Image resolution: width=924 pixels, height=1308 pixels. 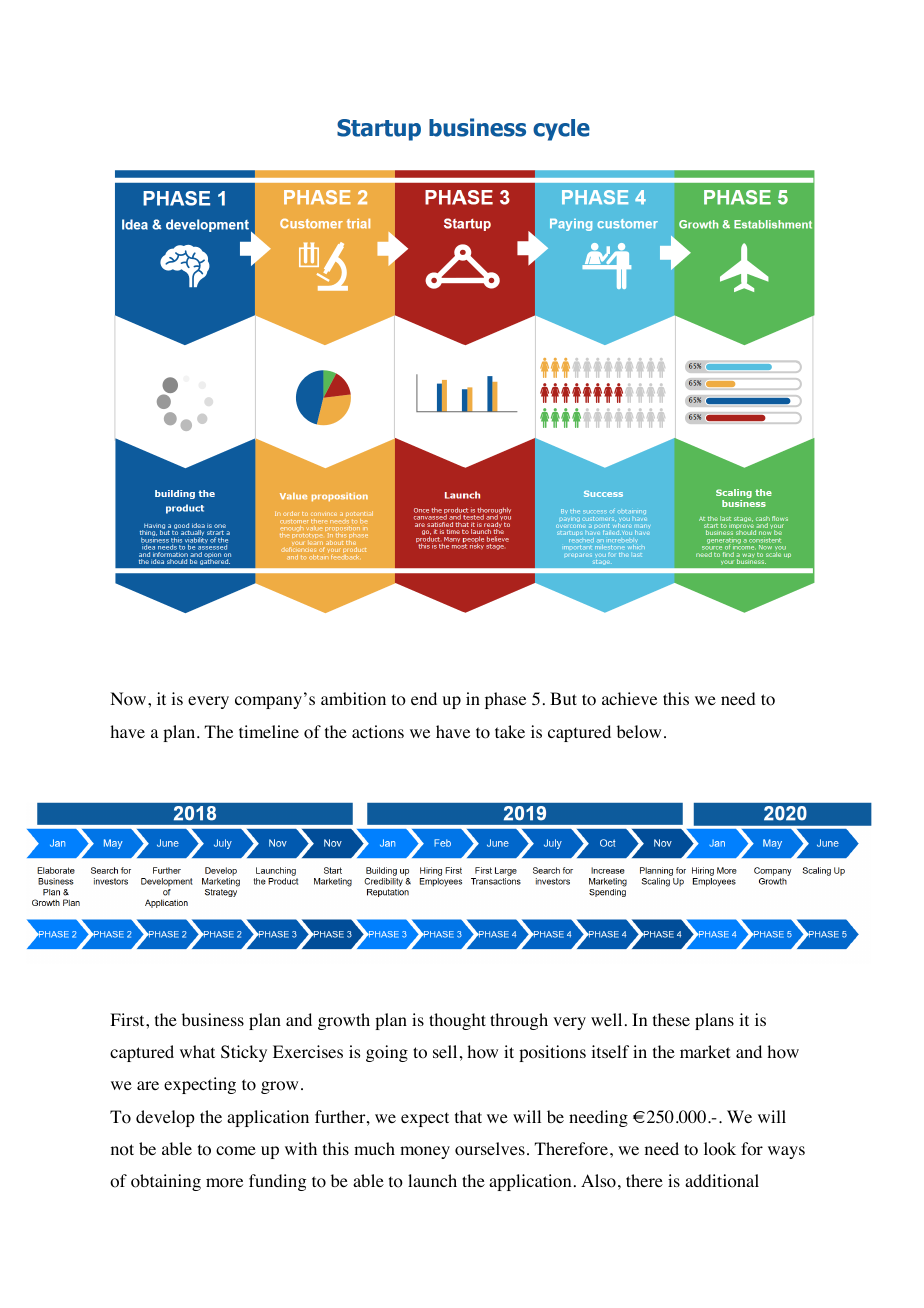 I want to click on additional, so click(x=722, y=1181).
